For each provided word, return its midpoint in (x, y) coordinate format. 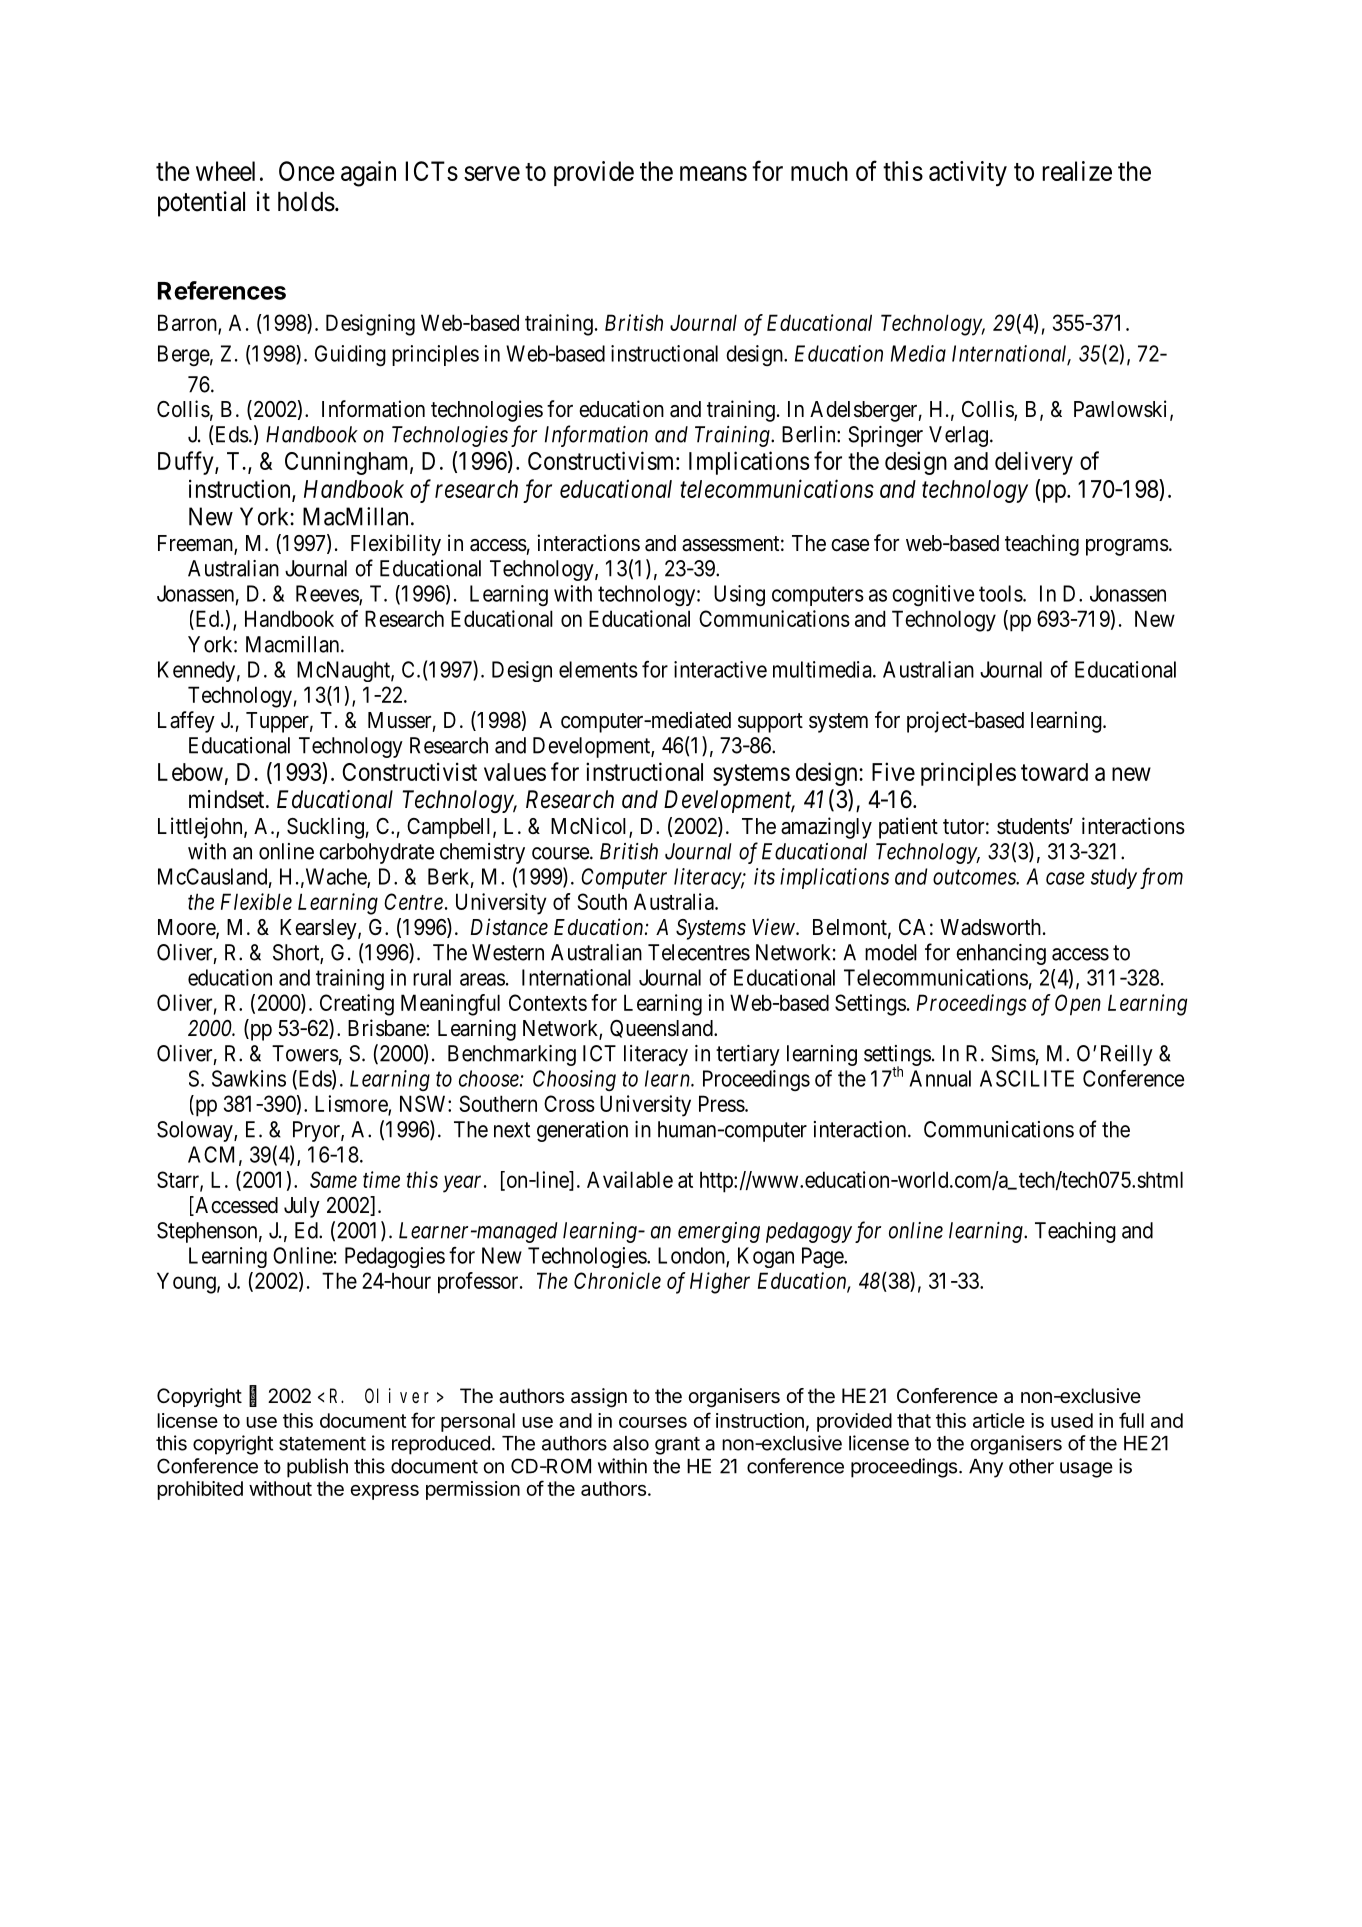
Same (333, 1179)
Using (739, 596)
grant (677, 1446)
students (1033, 826)
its (764, 876)
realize (1077, 171)
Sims (1013, 1053)
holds (306, 202)
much (819, 171)
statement (322, 1444)
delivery (1034, 463)
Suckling (325, 828)
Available (630, 1179)
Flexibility (396, 545)
